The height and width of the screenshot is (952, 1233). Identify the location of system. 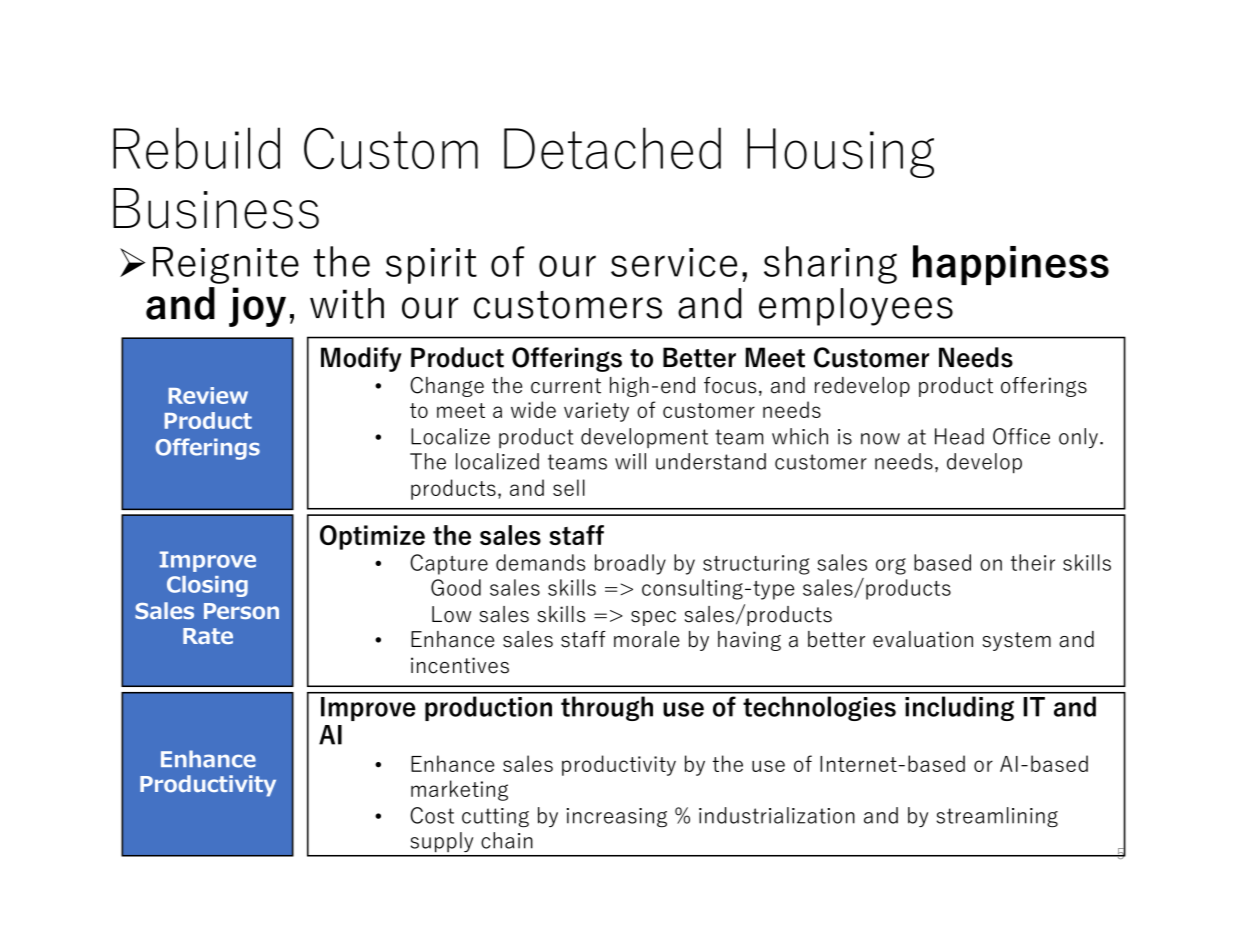
(1017, 641).
